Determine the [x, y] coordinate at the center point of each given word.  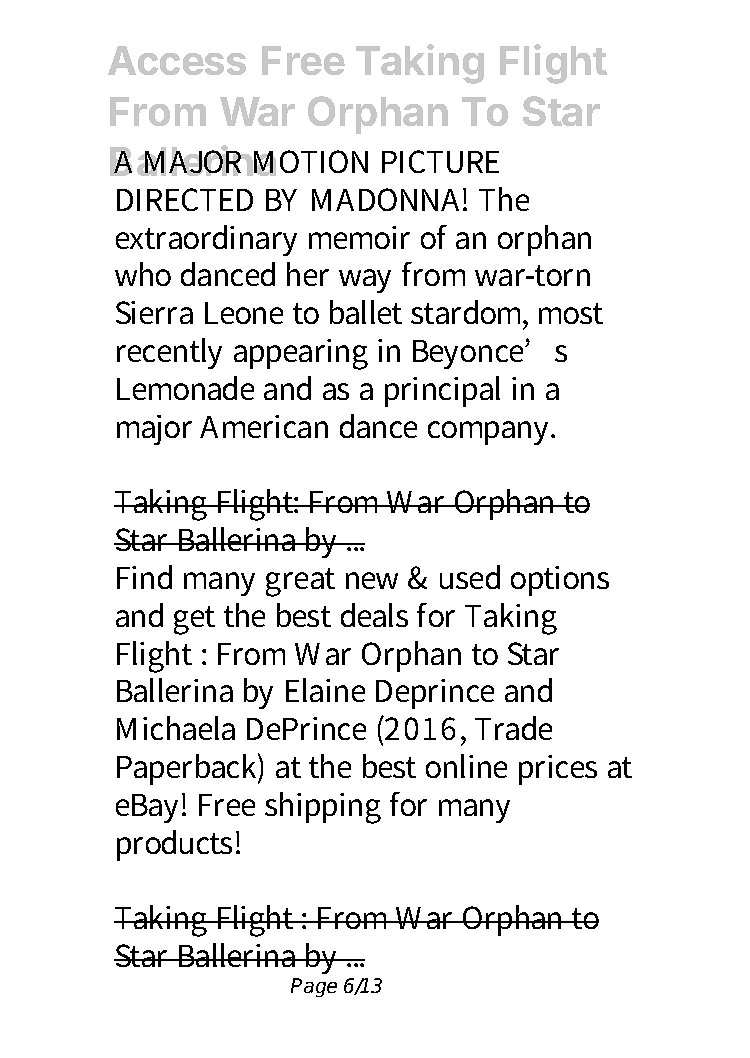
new [372, 580]
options [560, 581]
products [174, 845]
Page [314, 987]
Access [177, 60]
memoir [359, 237]
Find [144, 577]
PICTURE [440, 161]
